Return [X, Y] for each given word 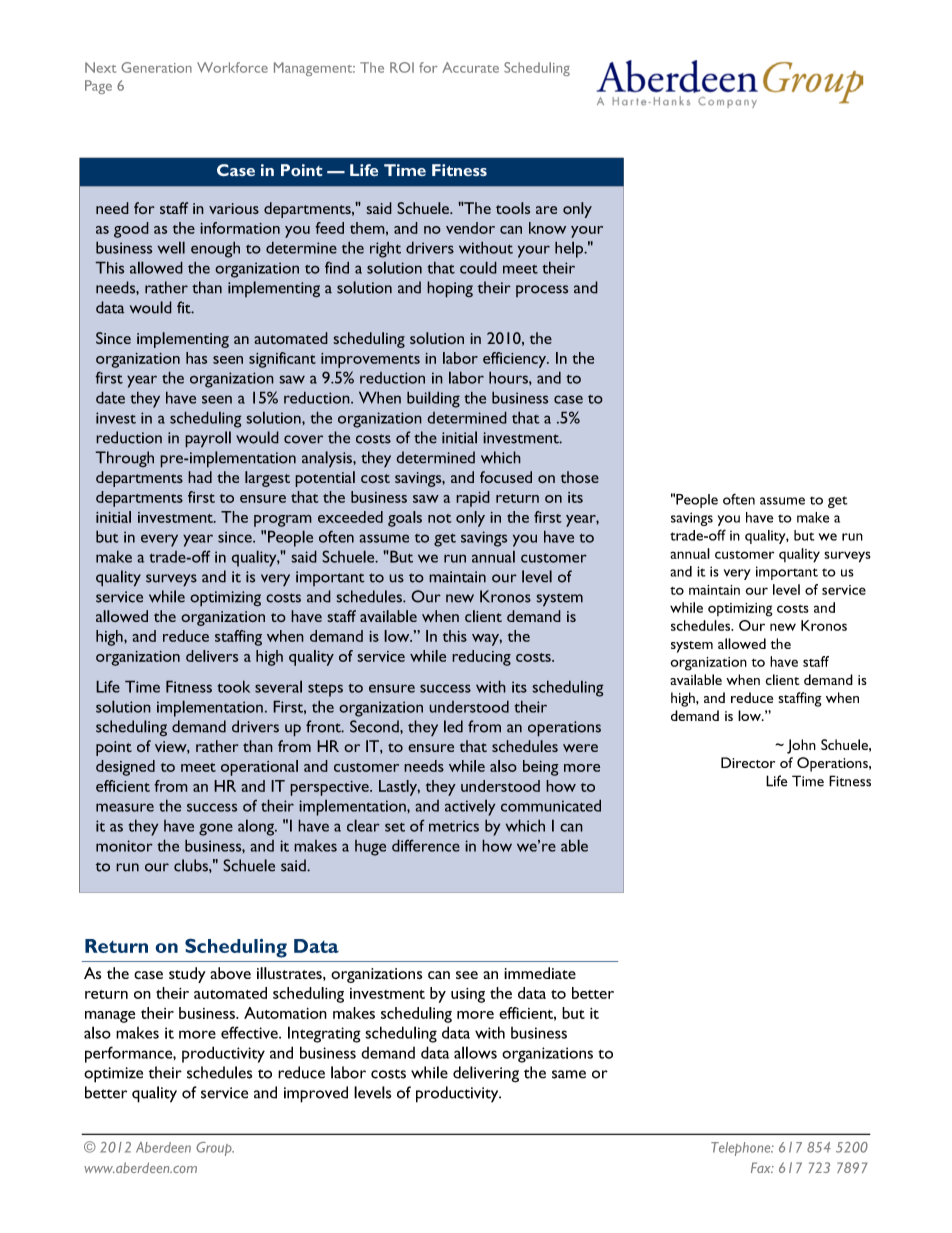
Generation [156, 67]
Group [215, 1149]
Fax [762, 1167]
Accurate [470, 67]
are [546, 210]
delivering [486, 1074]
